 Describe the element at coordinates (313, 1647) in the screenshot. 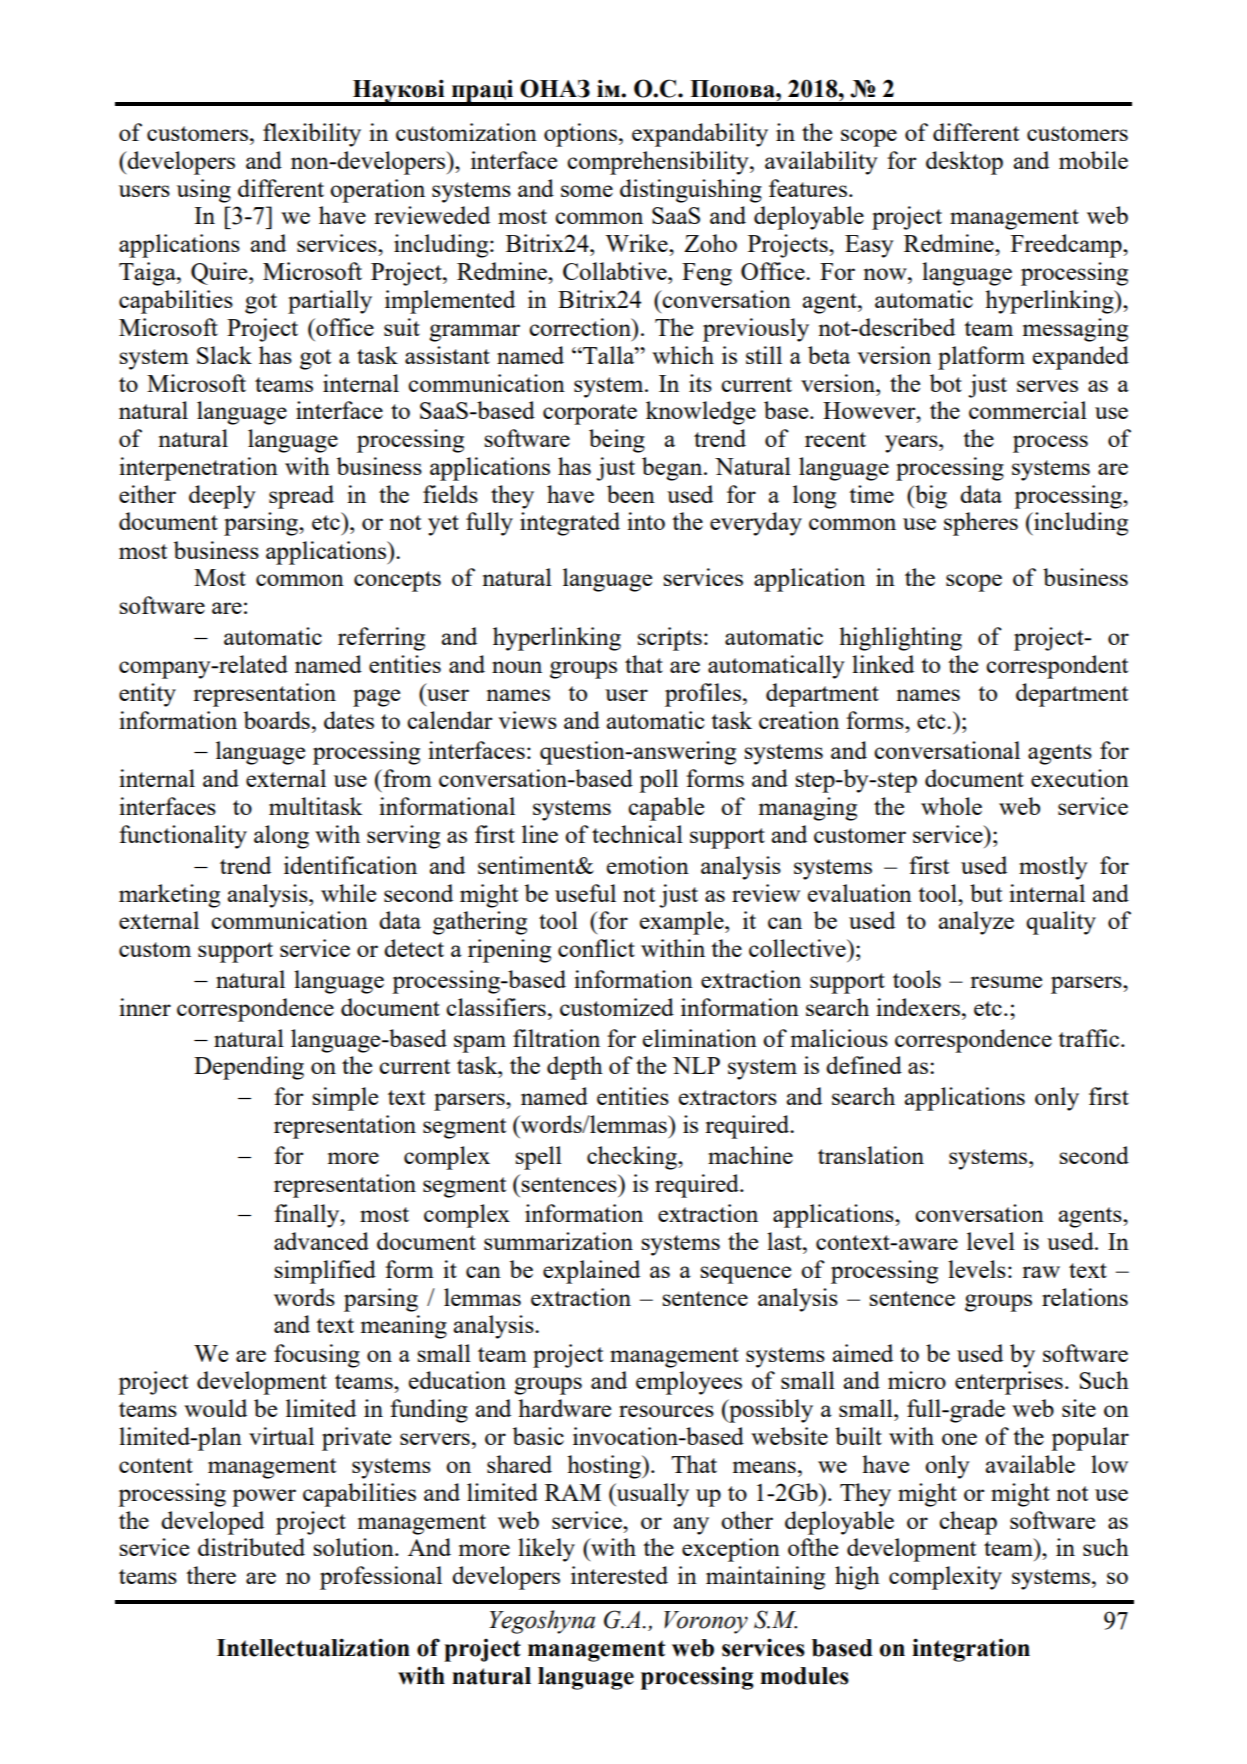

I see `Intellectualization` at that location.
